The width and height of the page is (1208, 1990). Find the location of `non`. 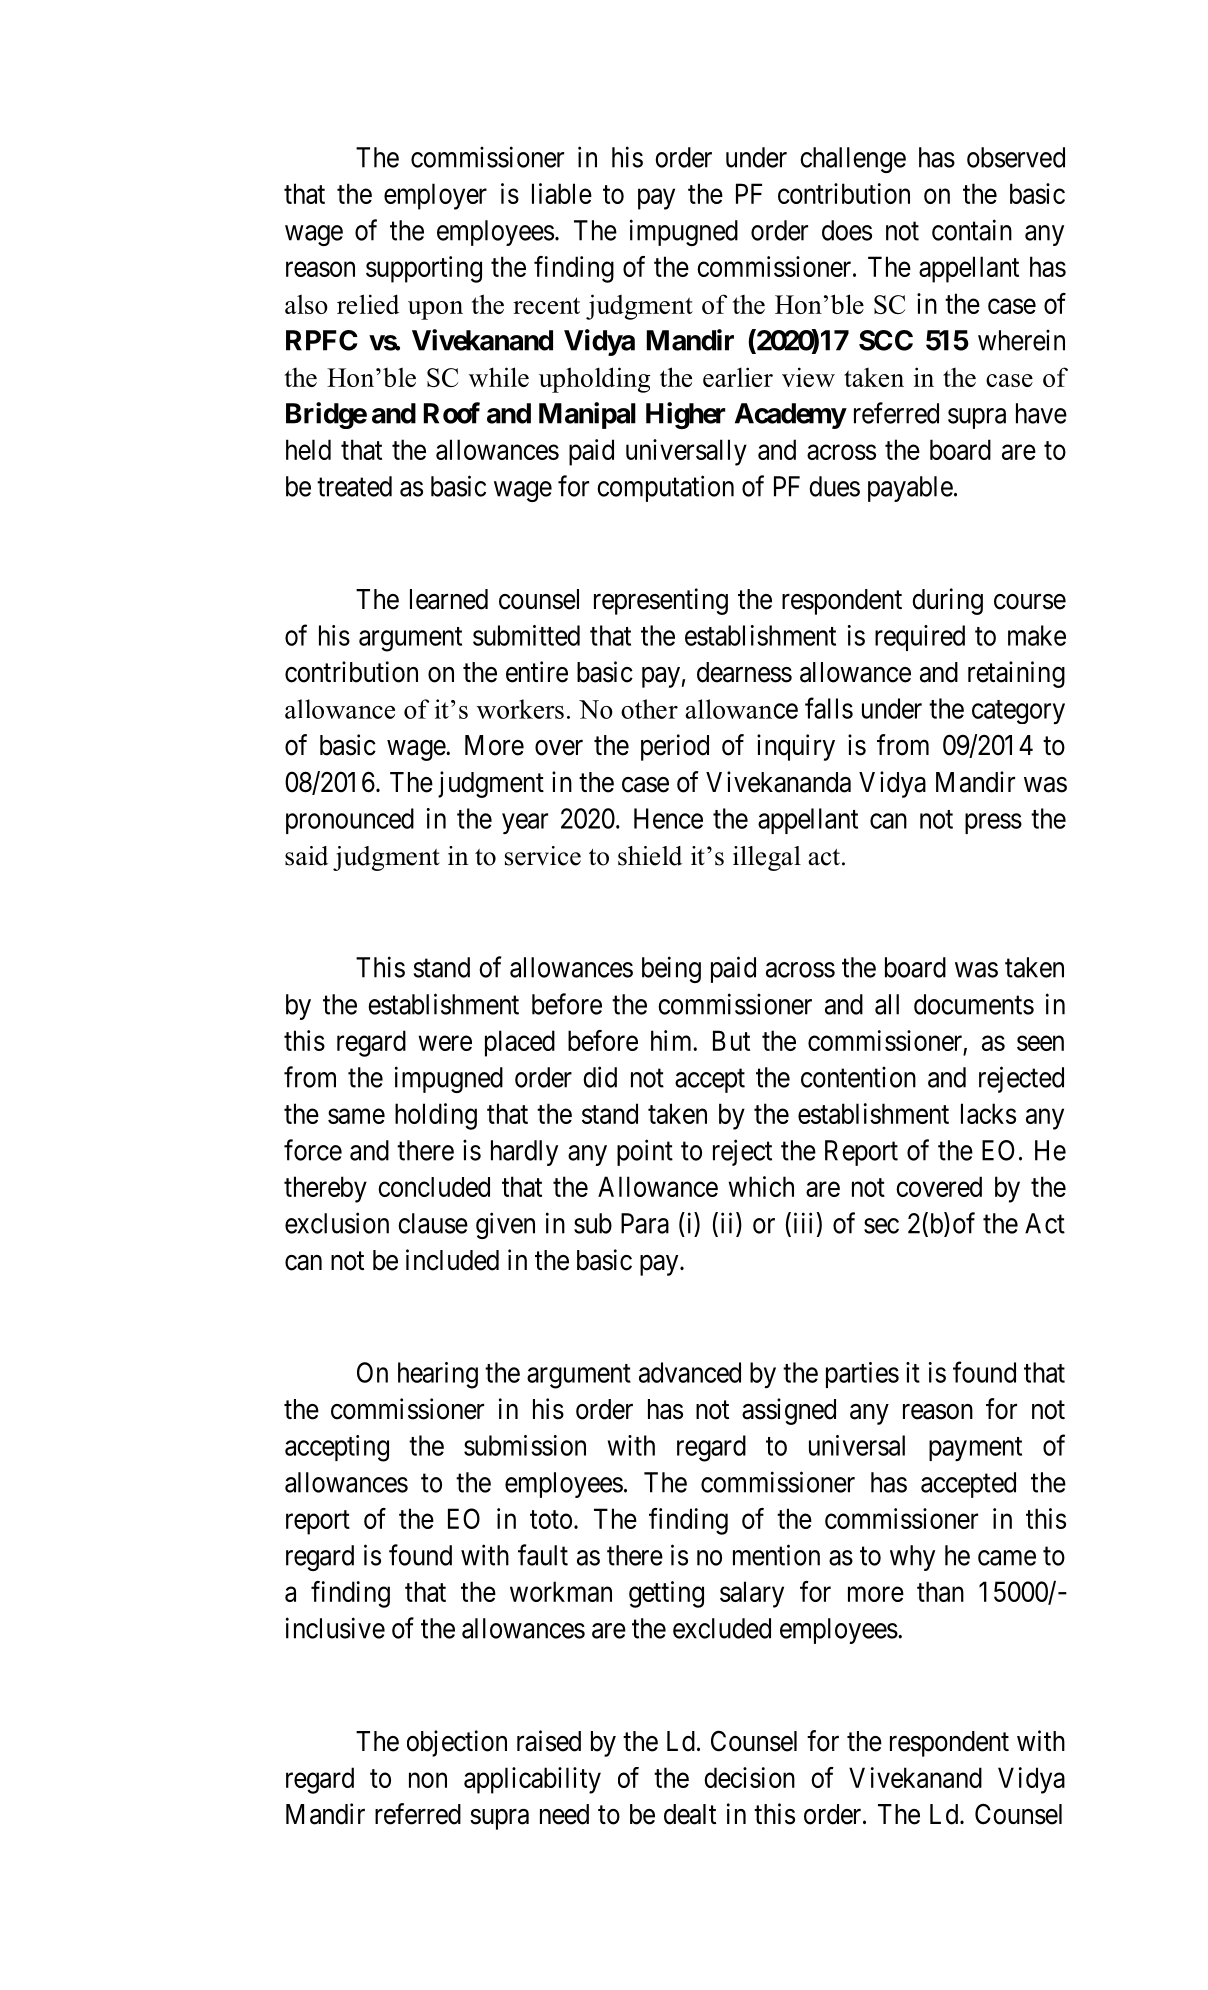

non is located at coordinates (428, 1780).
